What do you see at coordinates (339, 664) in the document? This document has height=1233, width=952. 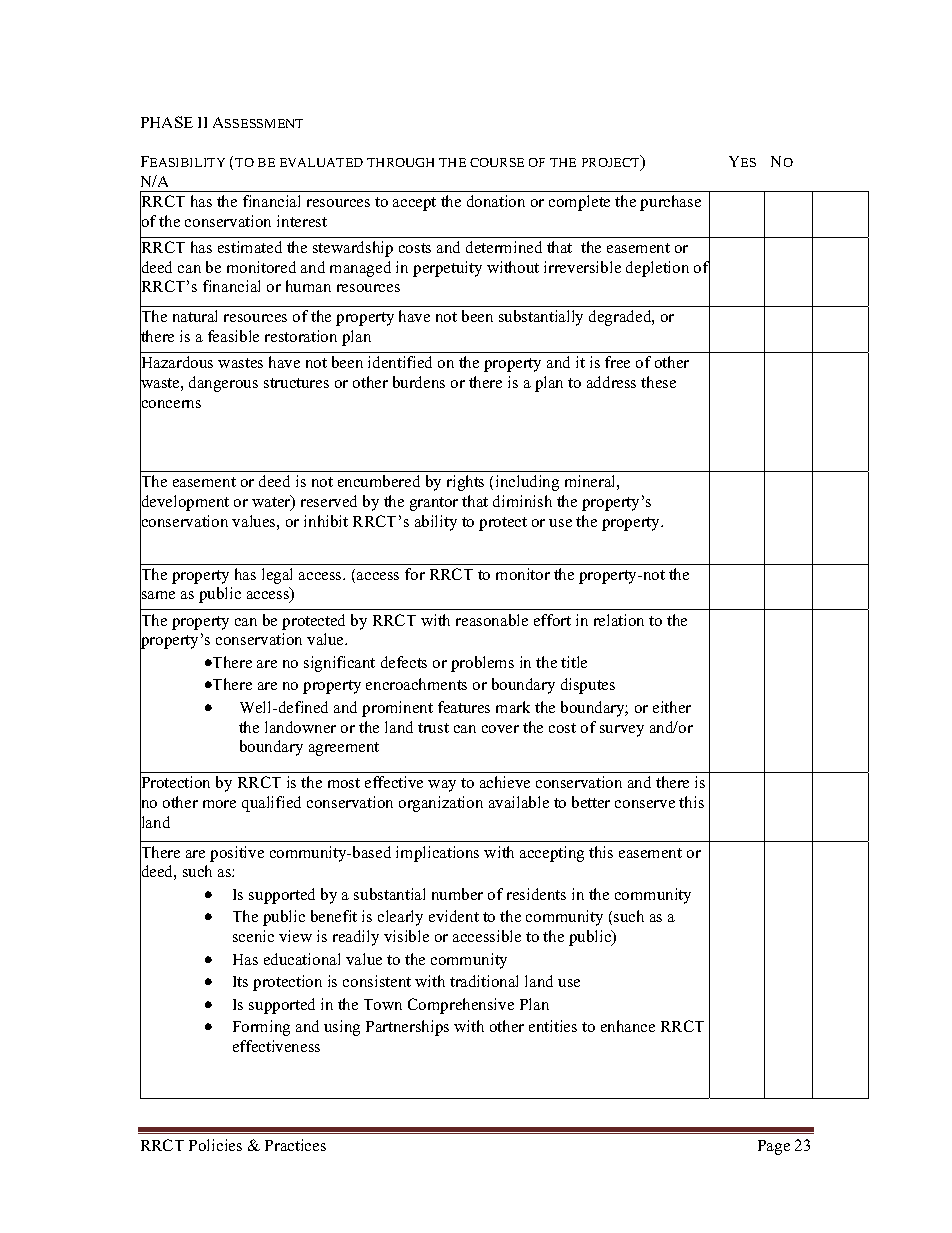 I see `significant` at bounding box center [339, 664].
